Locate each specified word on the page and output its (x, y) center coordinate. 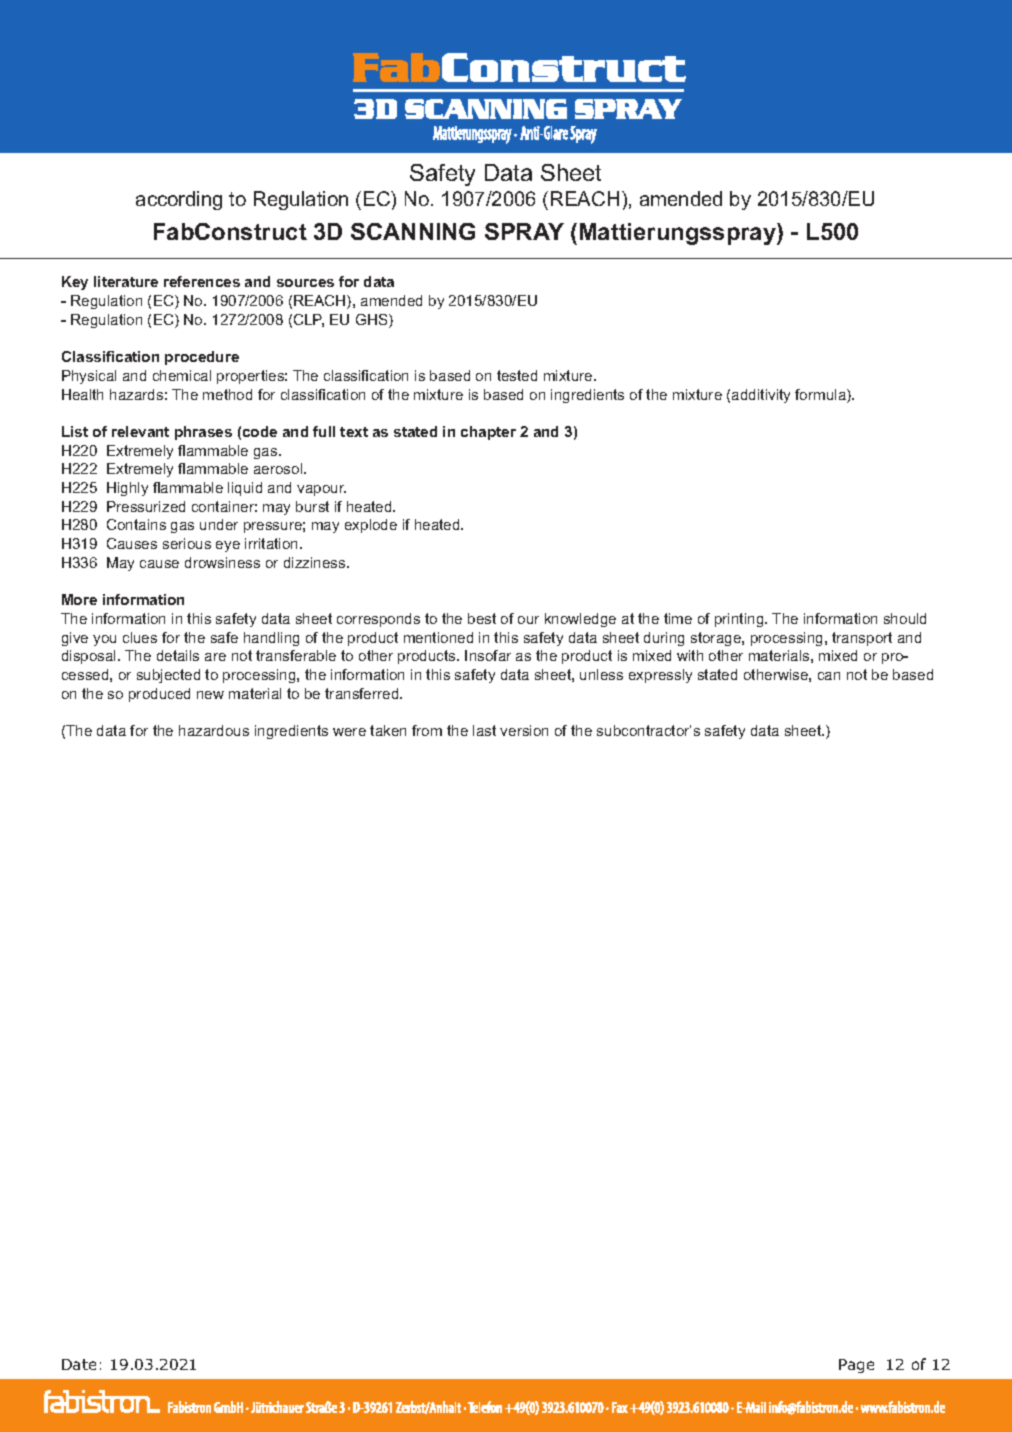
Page (856, 1366)
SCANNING (413, 231)
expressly (660, 676)
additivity (761, 396)
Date (79, 1364)
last (484, 730)
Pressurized (146, 506)
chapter (488, 433)
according (179, 200)
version (524, 730)
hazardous (214, 730)
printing (740, 620)
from (427, 730)
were (349, 732)
